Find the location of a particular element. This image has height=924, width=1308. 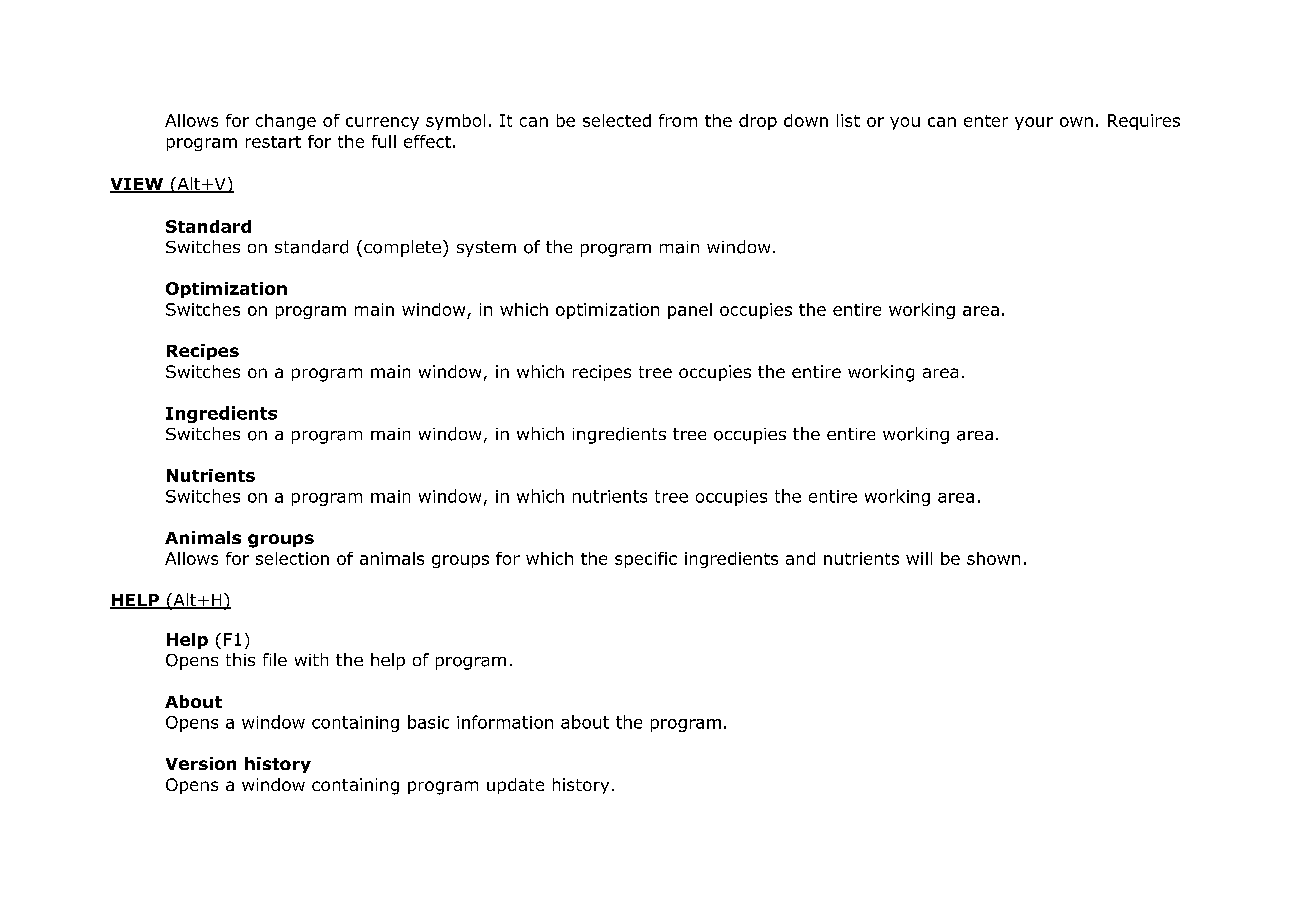

selected is located at coordinates (617, 120).
